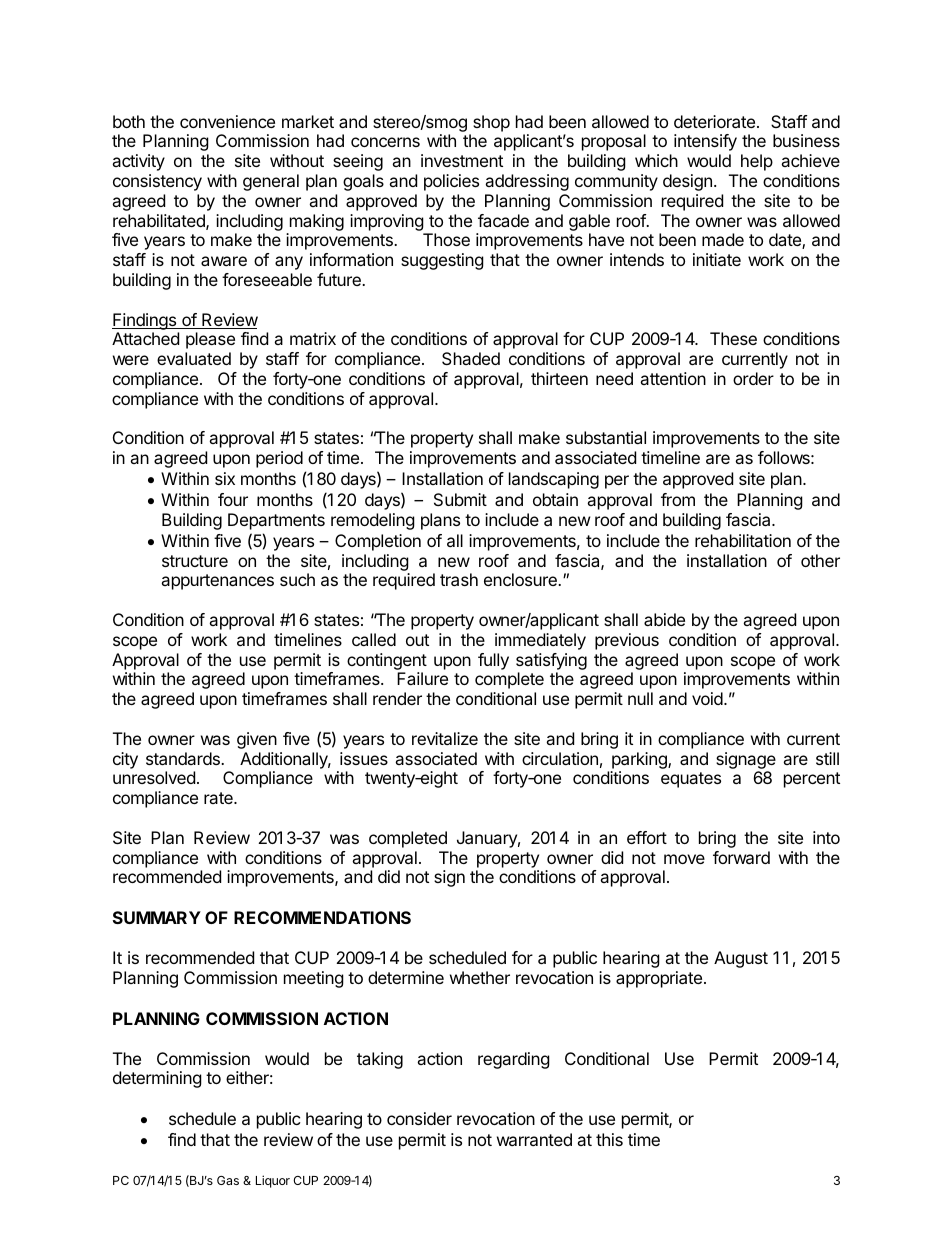 This document has width=952, height=1233. What do you see at coordinates (228, 1180) in the document?
I see `Gas` at bounding box center [228, 1180].
